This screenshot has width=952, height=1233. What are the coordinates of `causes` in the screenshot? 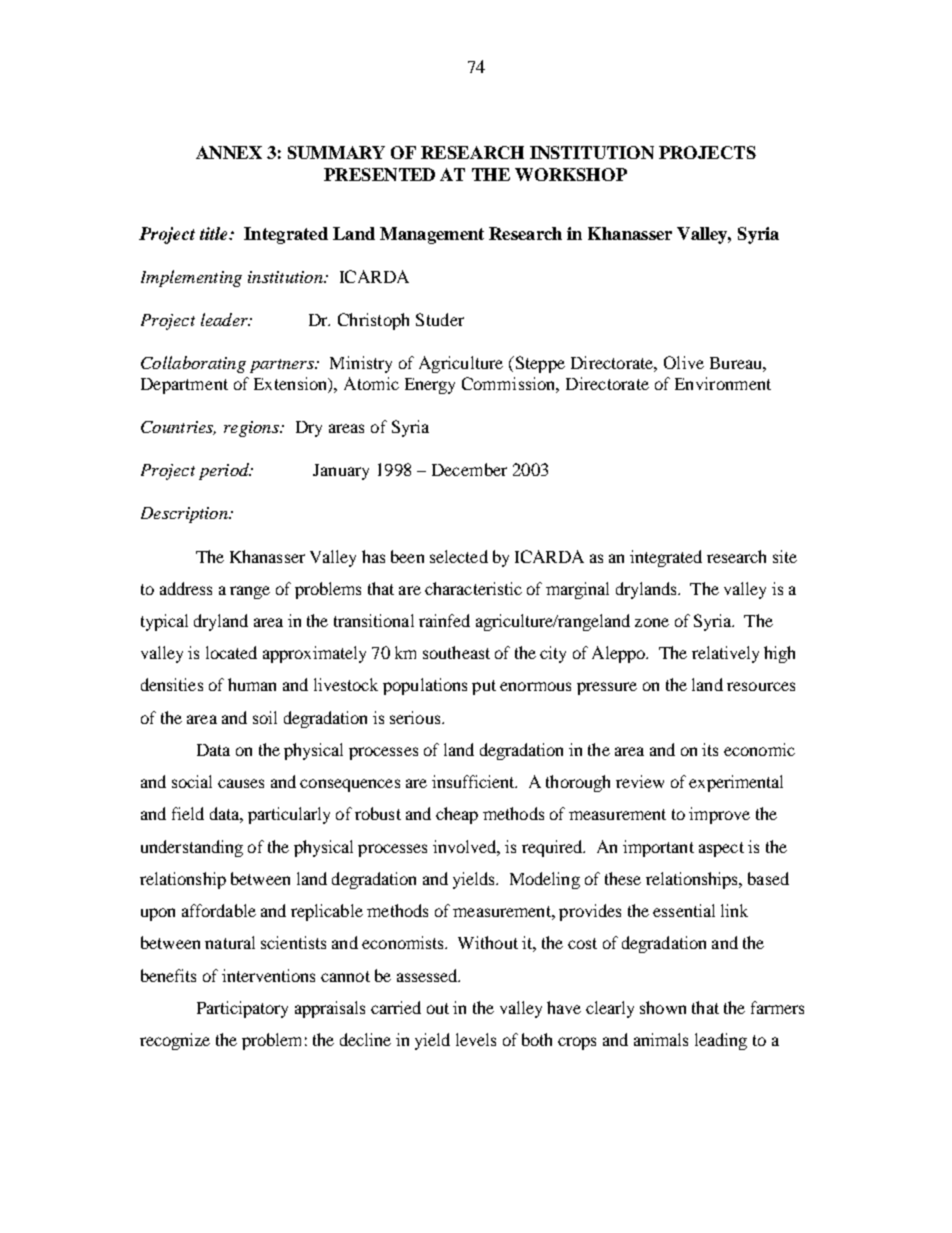 It's located at (241, 783).
